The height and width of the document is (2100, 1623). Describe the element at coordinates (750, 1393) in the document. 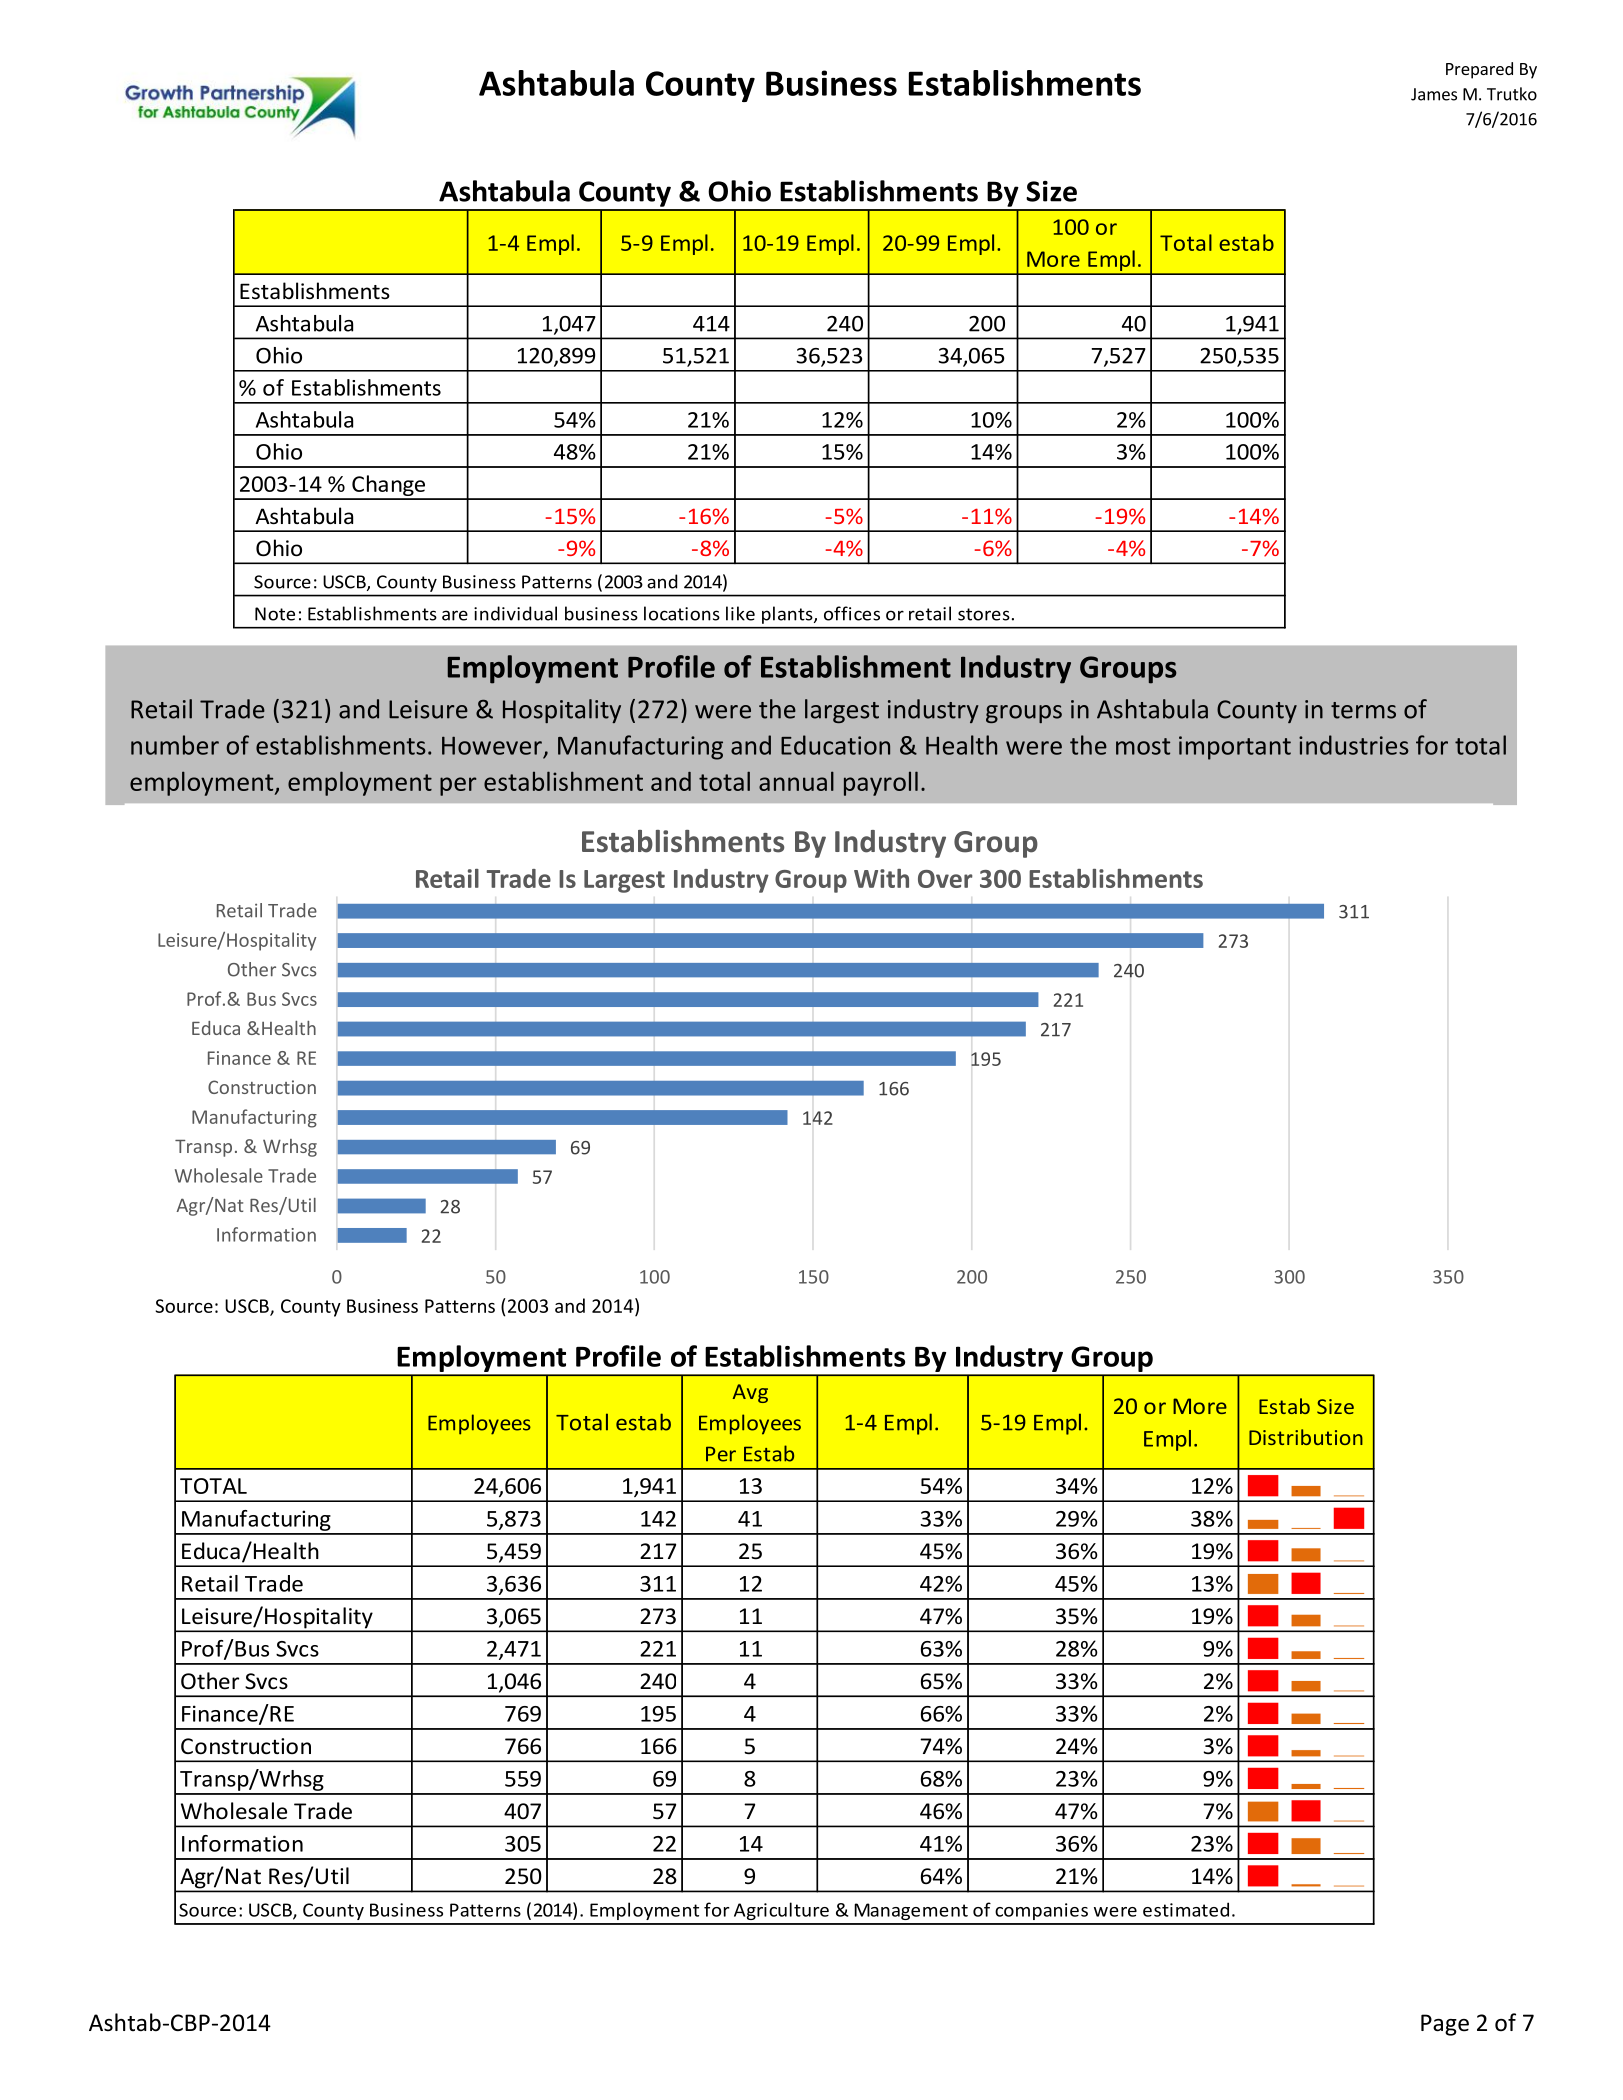

I see `Avg` at that location.
